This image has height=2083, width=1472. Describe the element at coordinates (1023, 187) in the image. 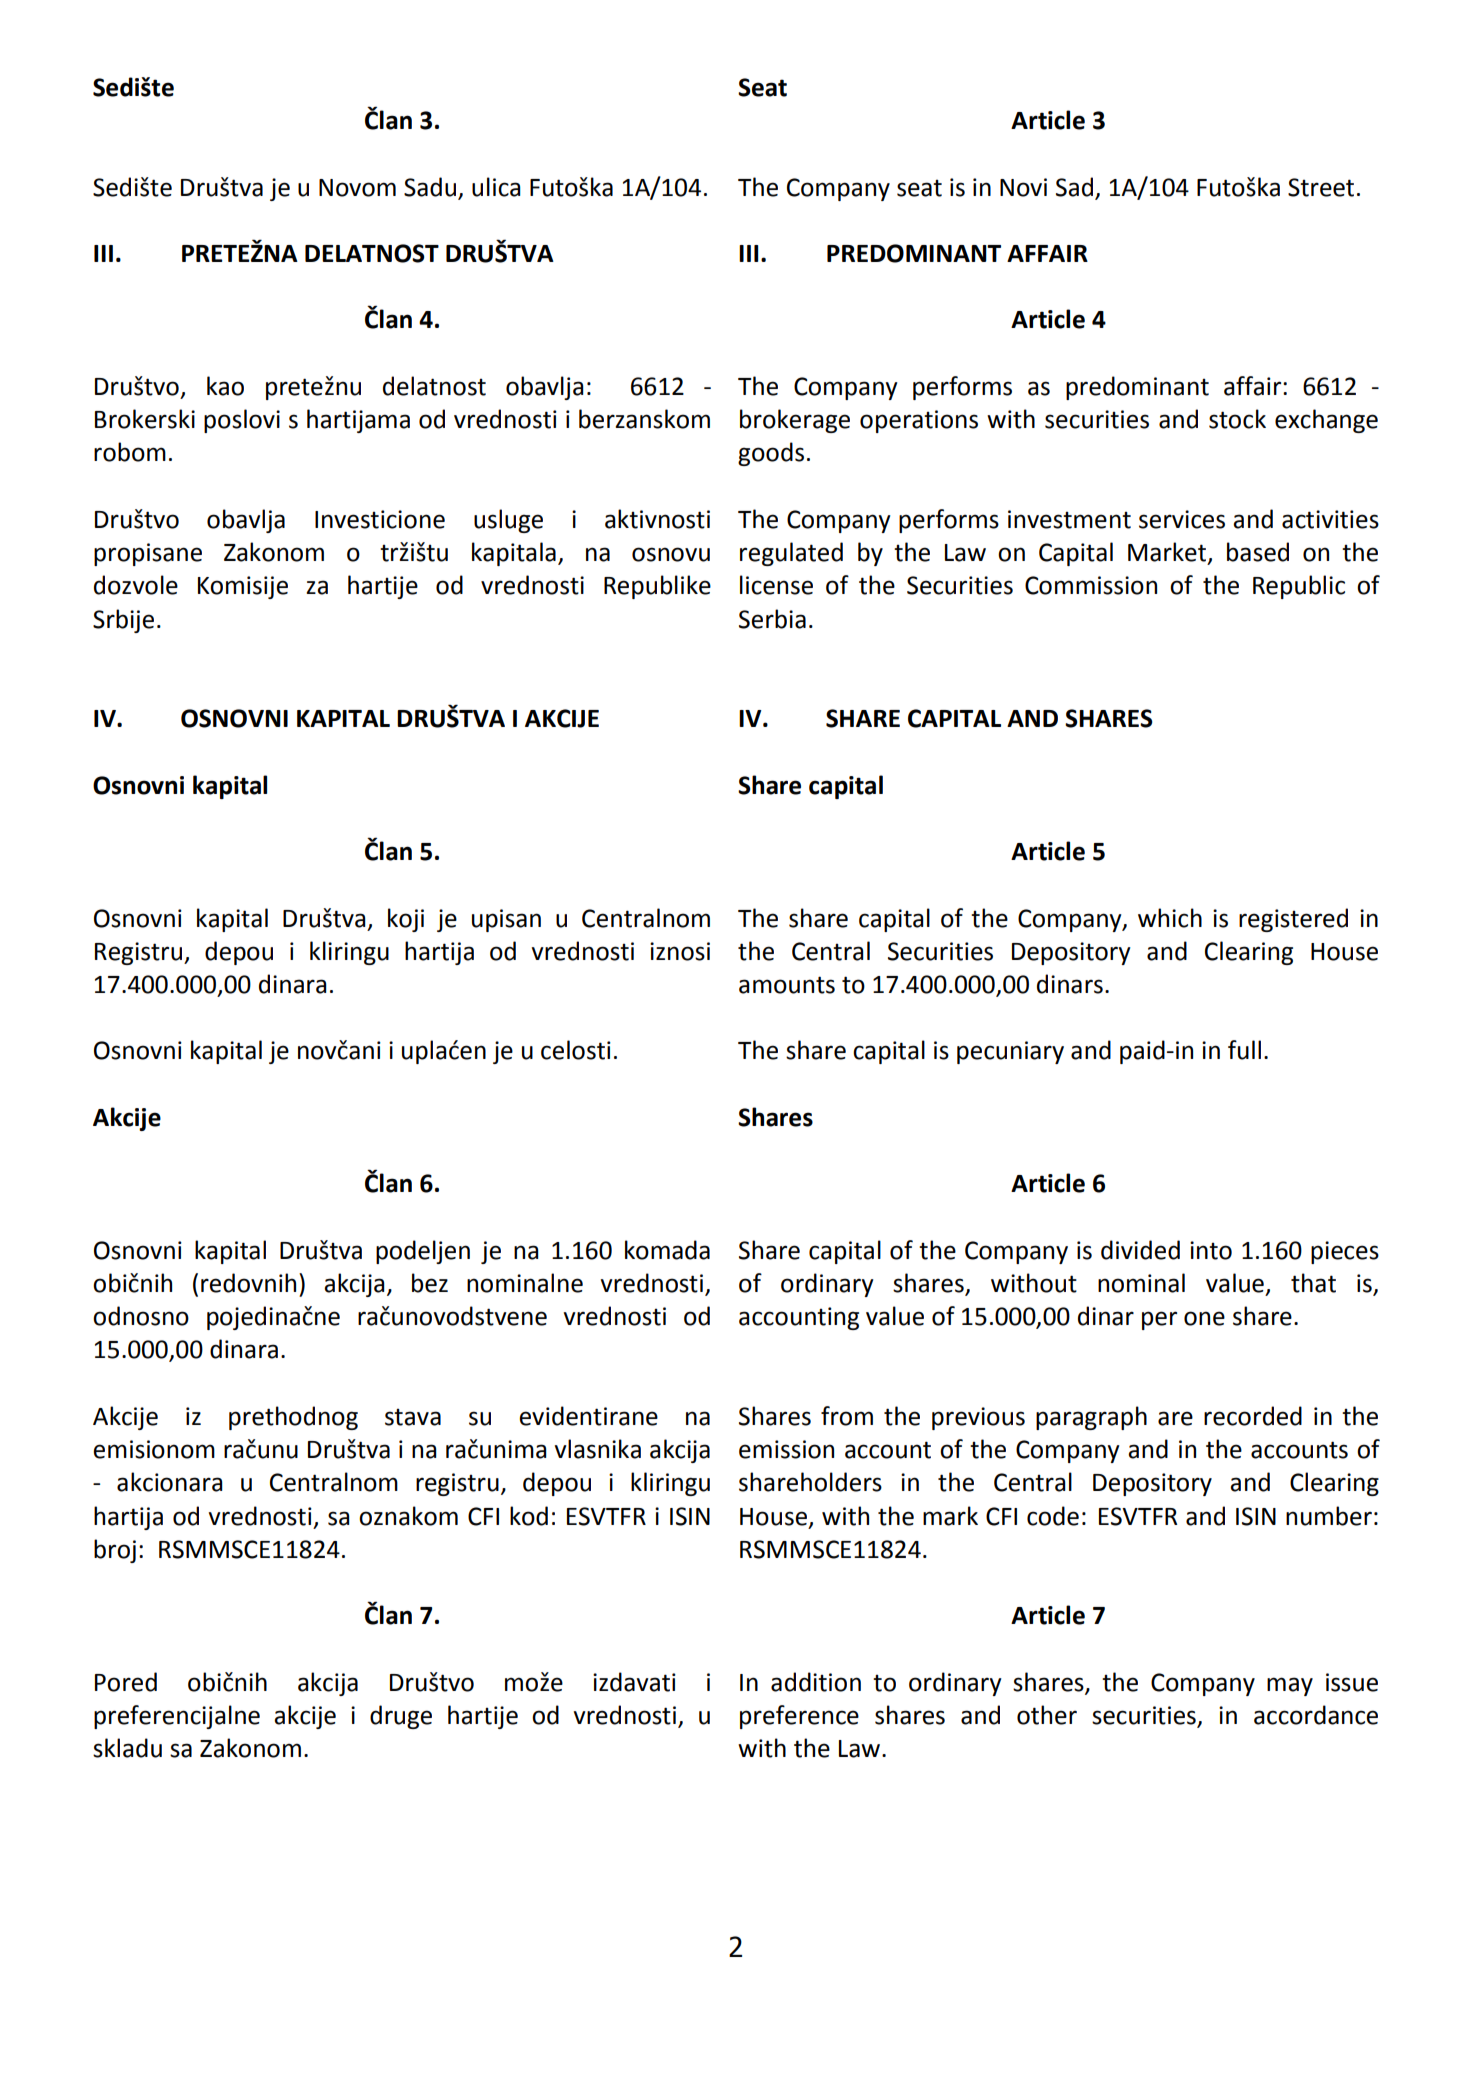

I see `Novi` at that location.
